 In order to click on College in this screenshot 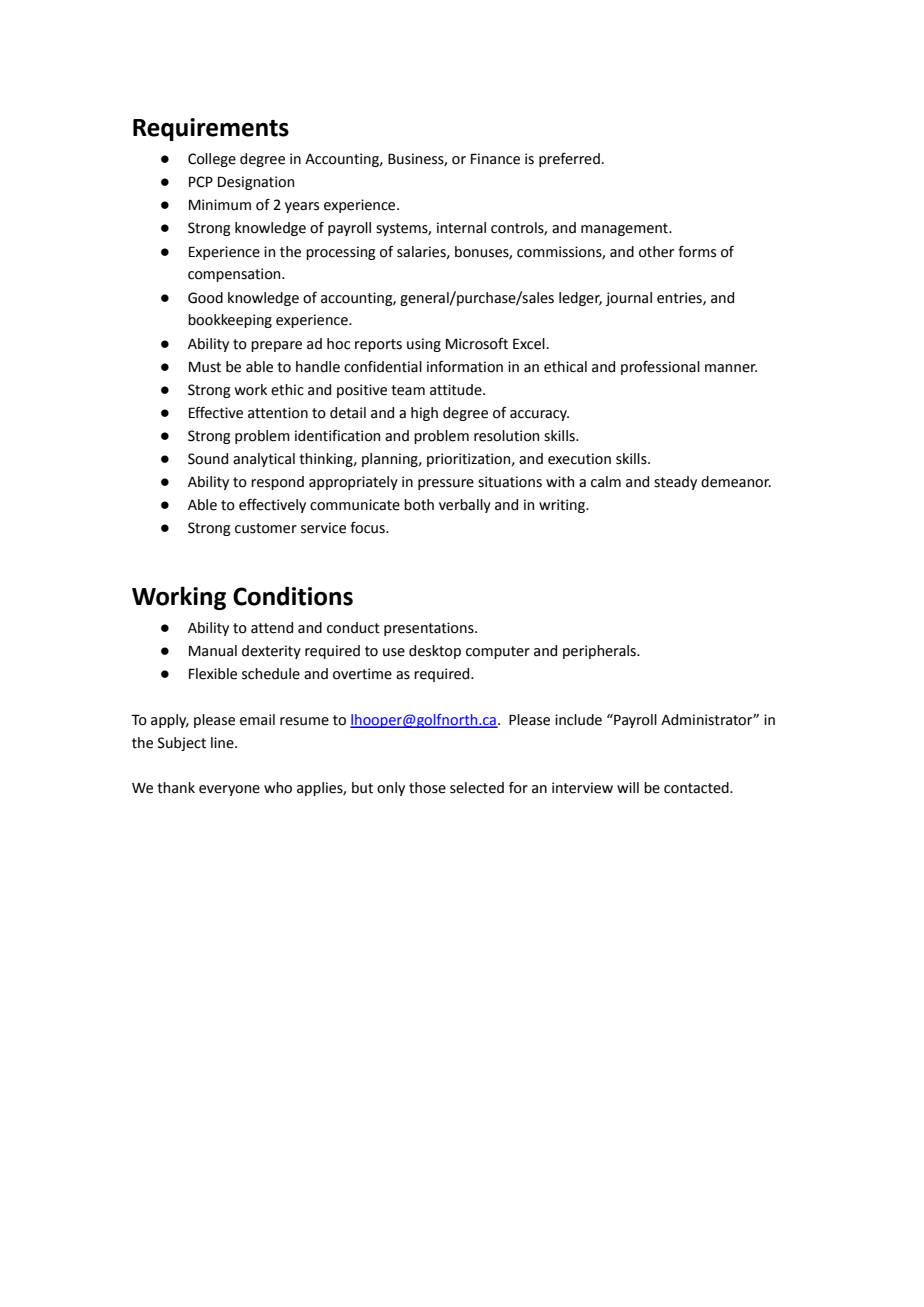, I will do `click(212, 160)`.
